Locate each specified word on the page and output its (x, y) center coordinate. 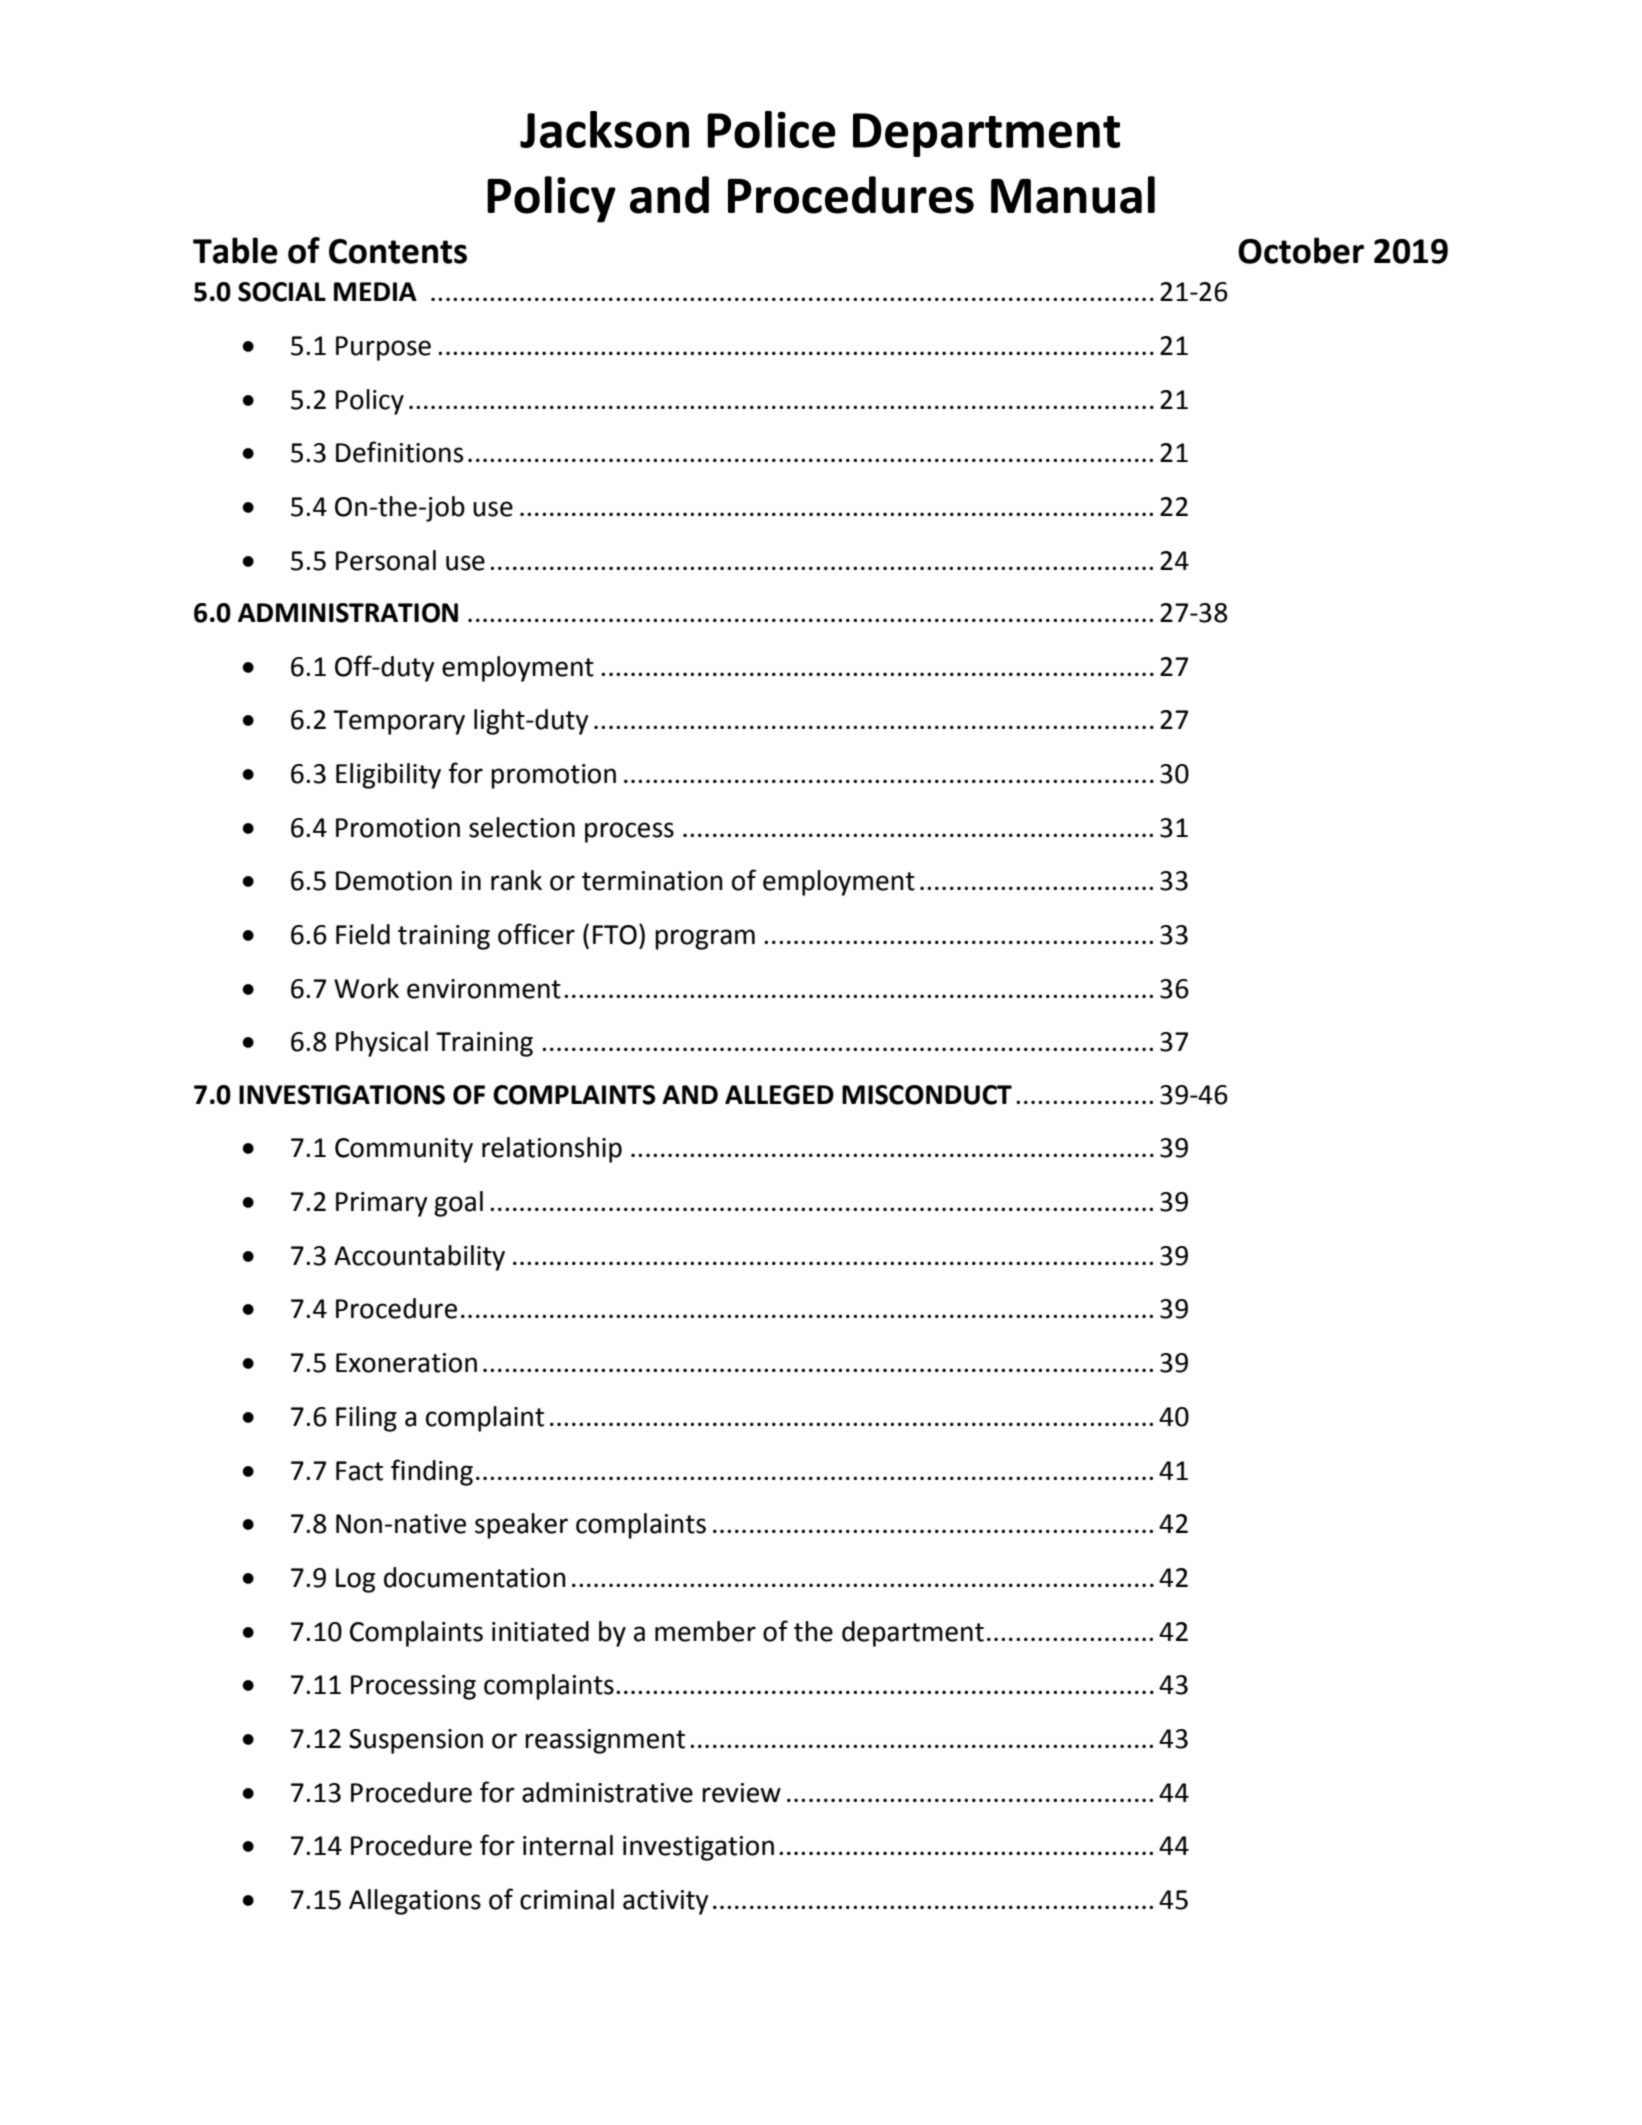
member (705, 1631)
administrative (607, 1792)
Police (771, 129)
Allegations (415, 1902)
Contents (398, 251)
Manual (1073, 195)
